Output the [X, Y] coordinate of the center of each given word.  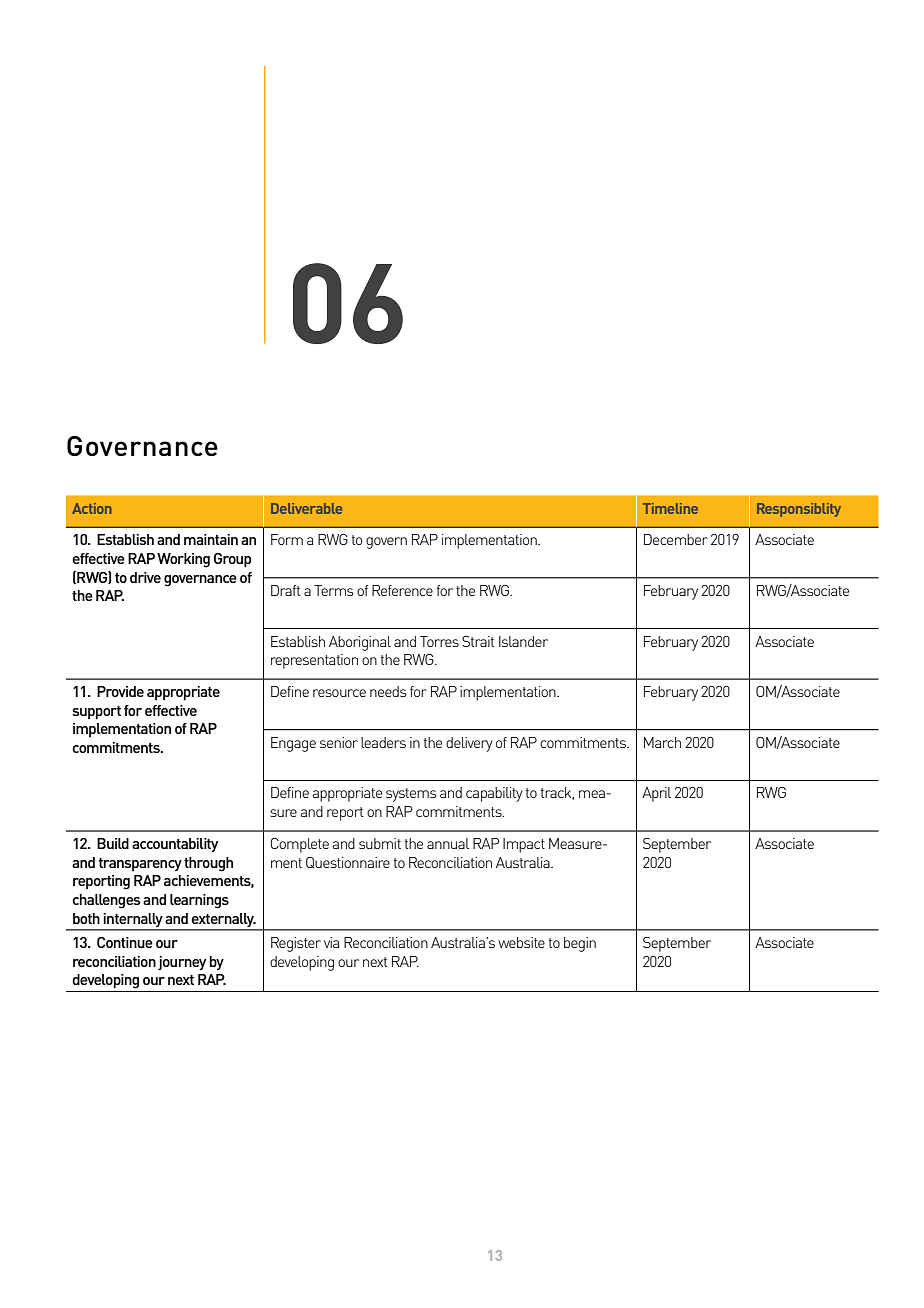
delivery [469, 744]
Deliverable [306, 508]
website [521, 942]
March [662, 742]
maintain [211, 539]
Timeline [670, 508]
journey [182, 963]
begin [580, 944]
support [96, 712]
